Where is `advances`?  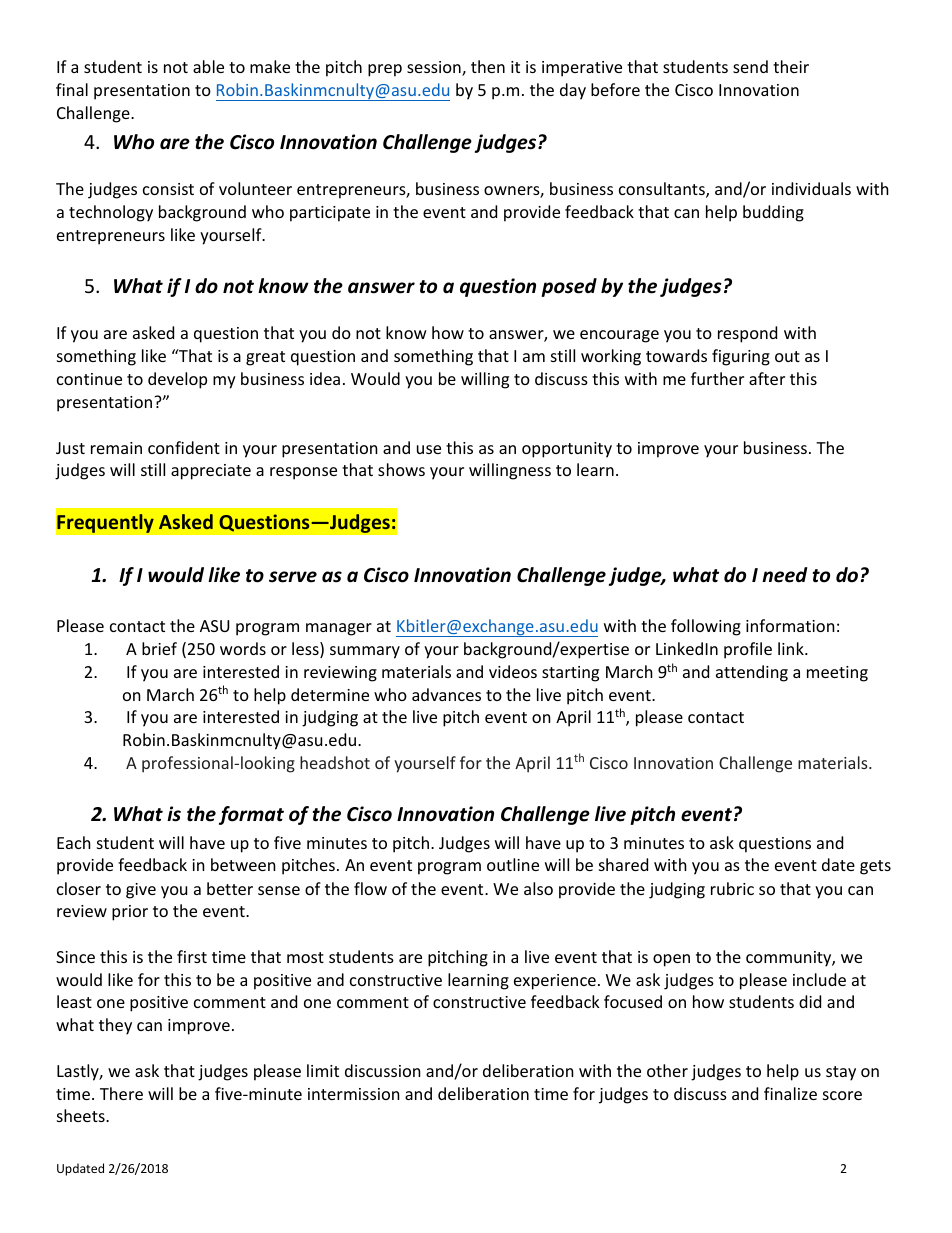 advances is located at coordinates (446, 694).
